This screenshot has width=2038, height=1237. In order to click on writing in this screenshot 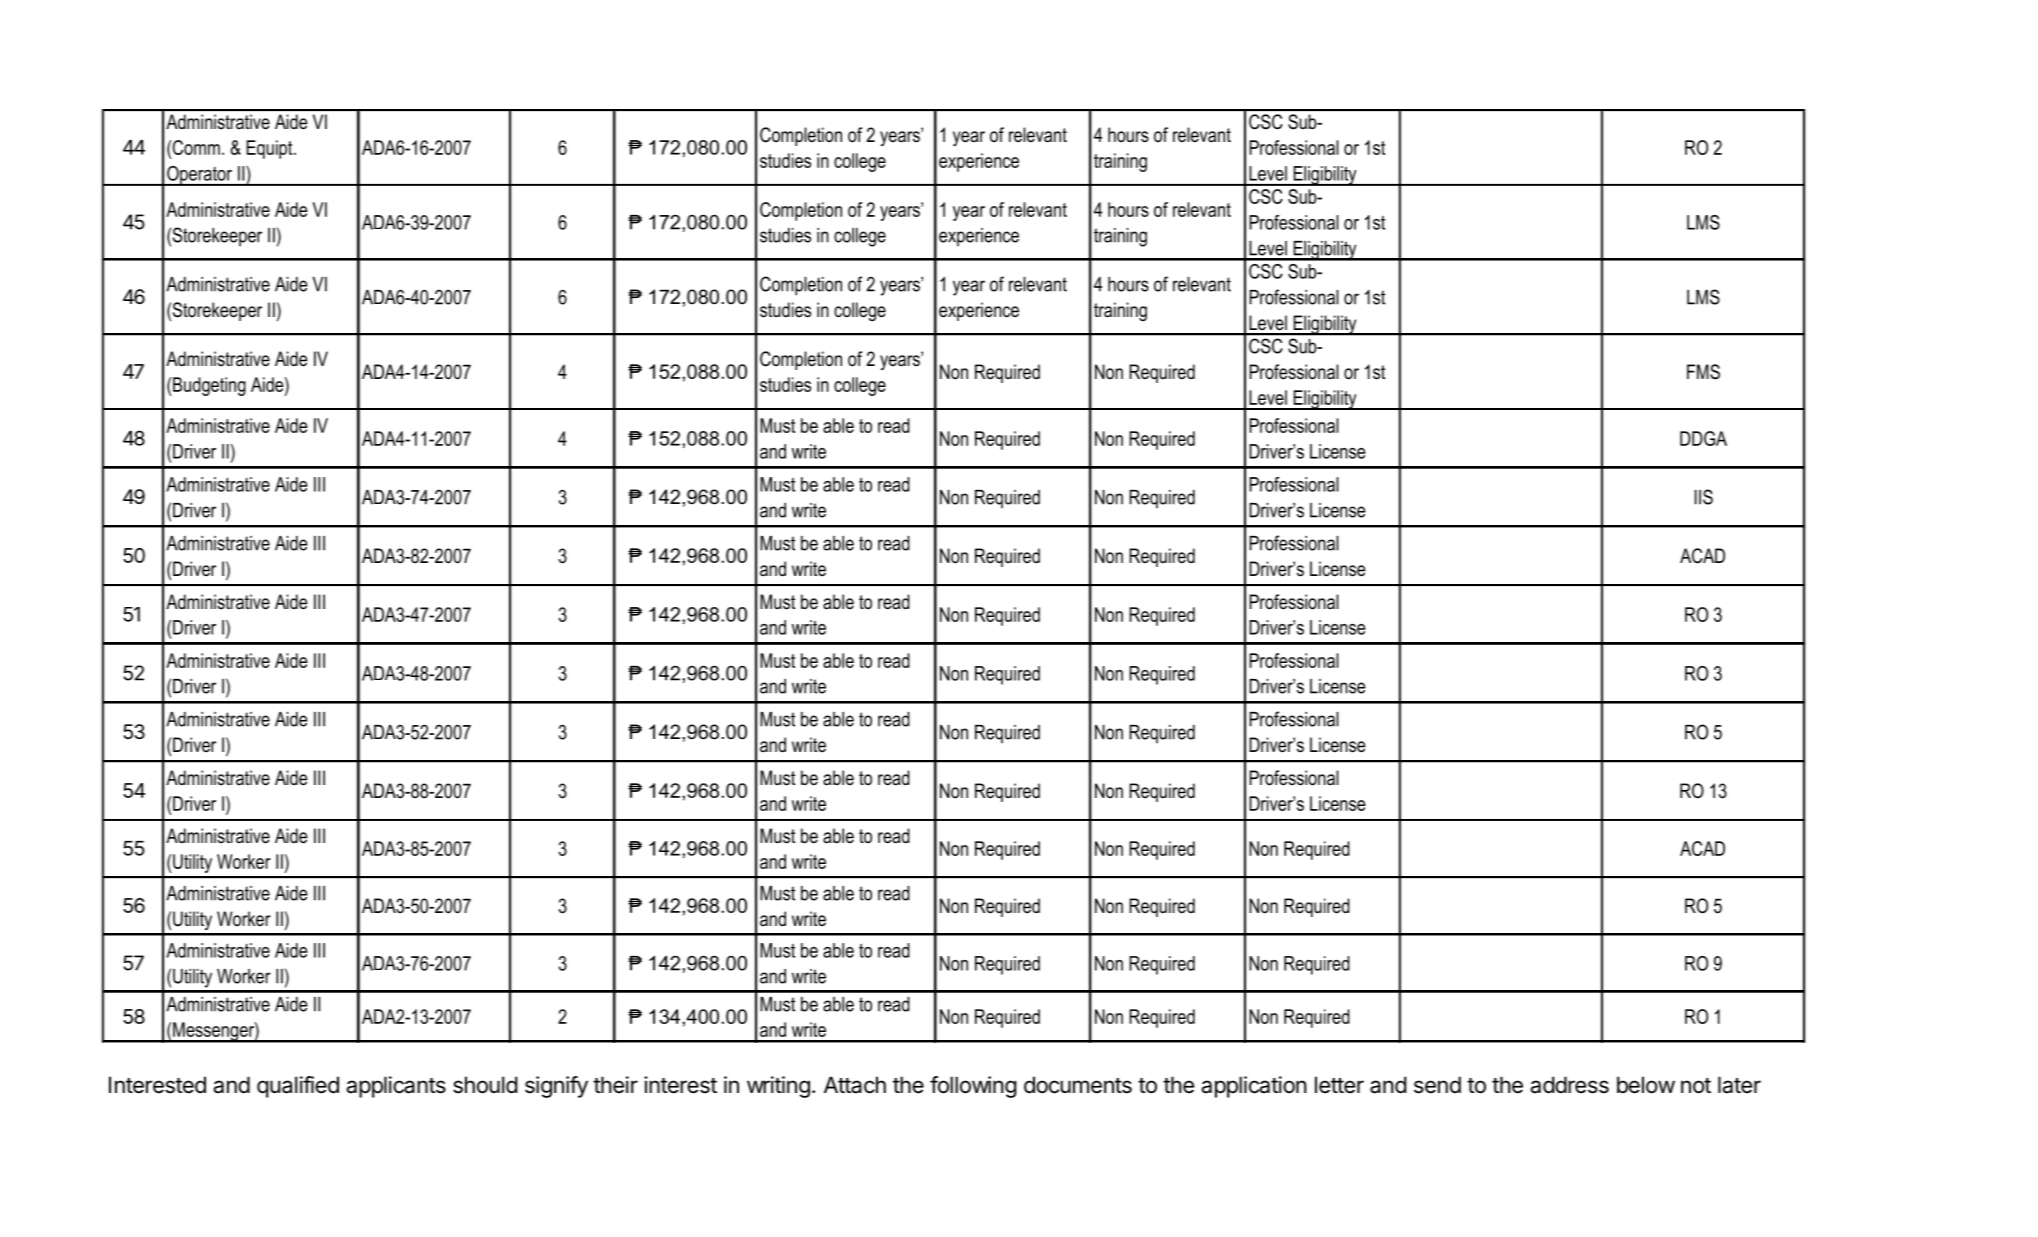, I will do `click(778, 1087)`.
